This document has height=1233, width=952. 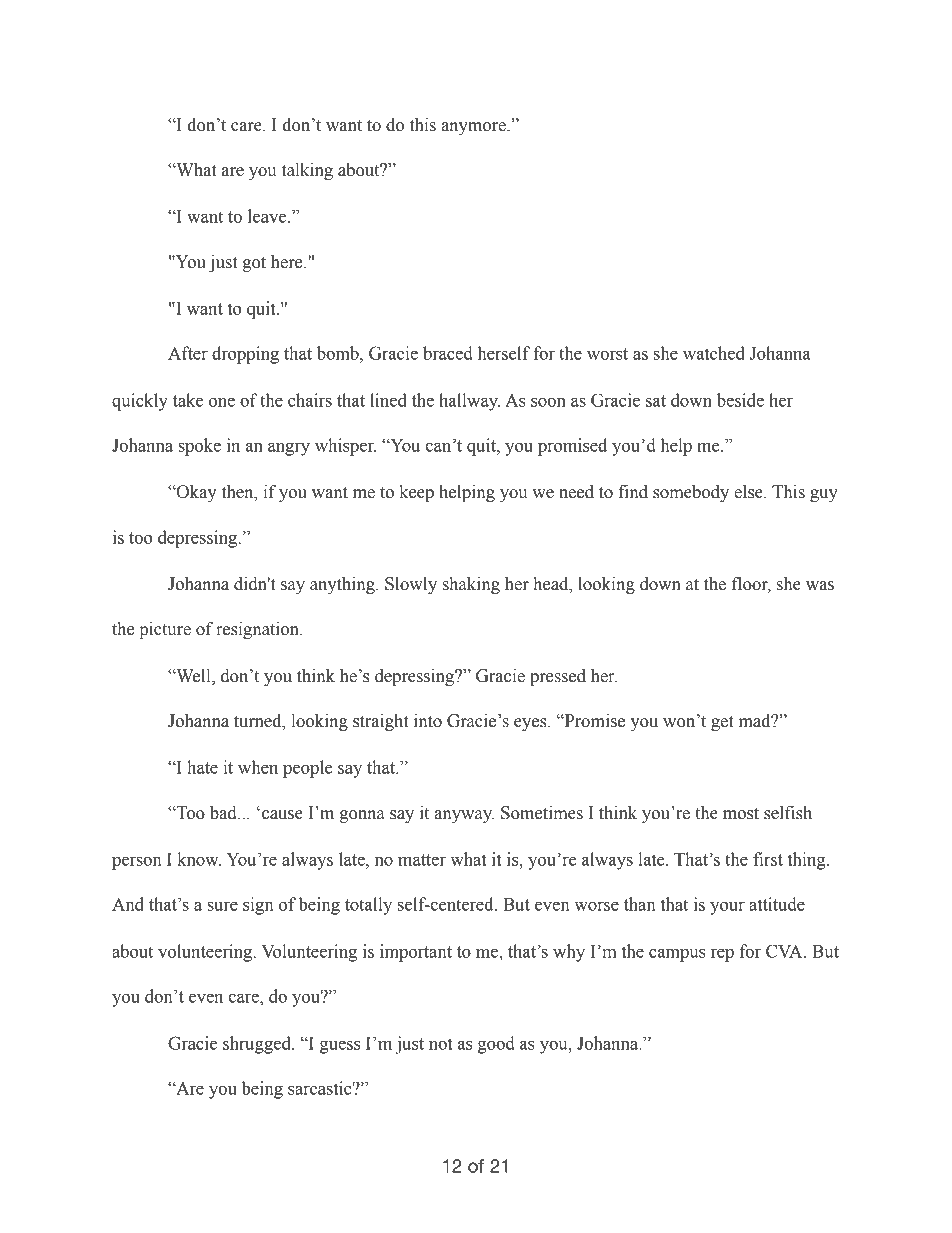 I want to click on anyway, so click(x=464, y=816).
